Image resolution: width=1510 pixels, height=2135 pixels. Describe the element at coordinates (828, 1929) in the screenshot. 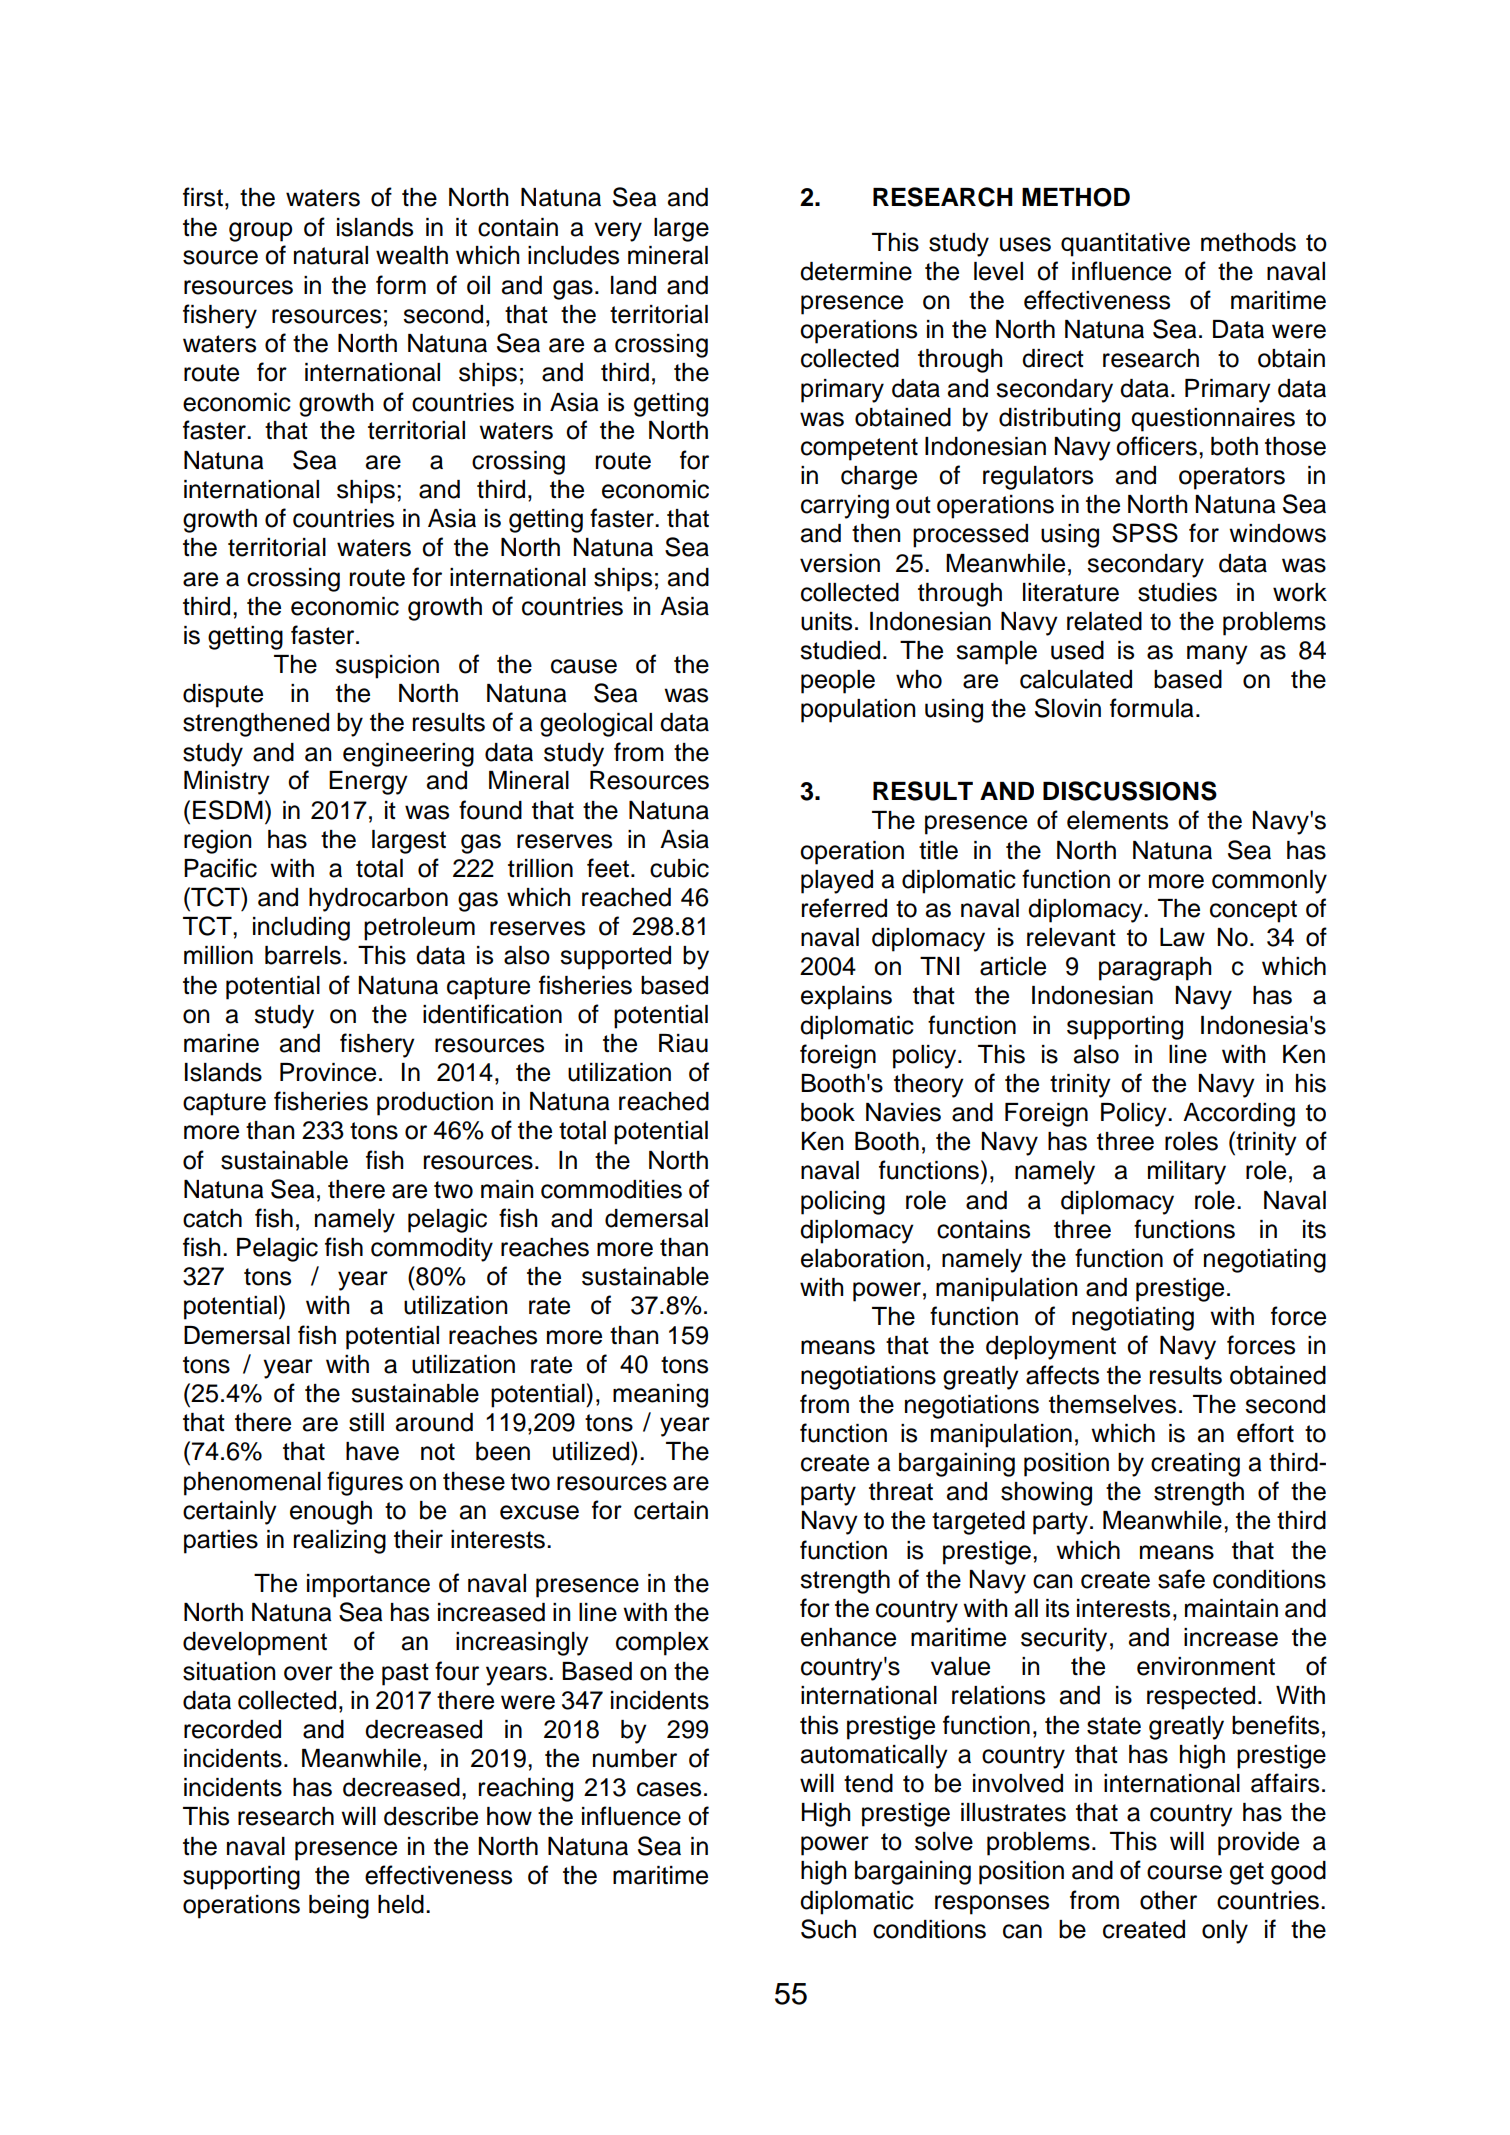

I see `Such` at that location.
